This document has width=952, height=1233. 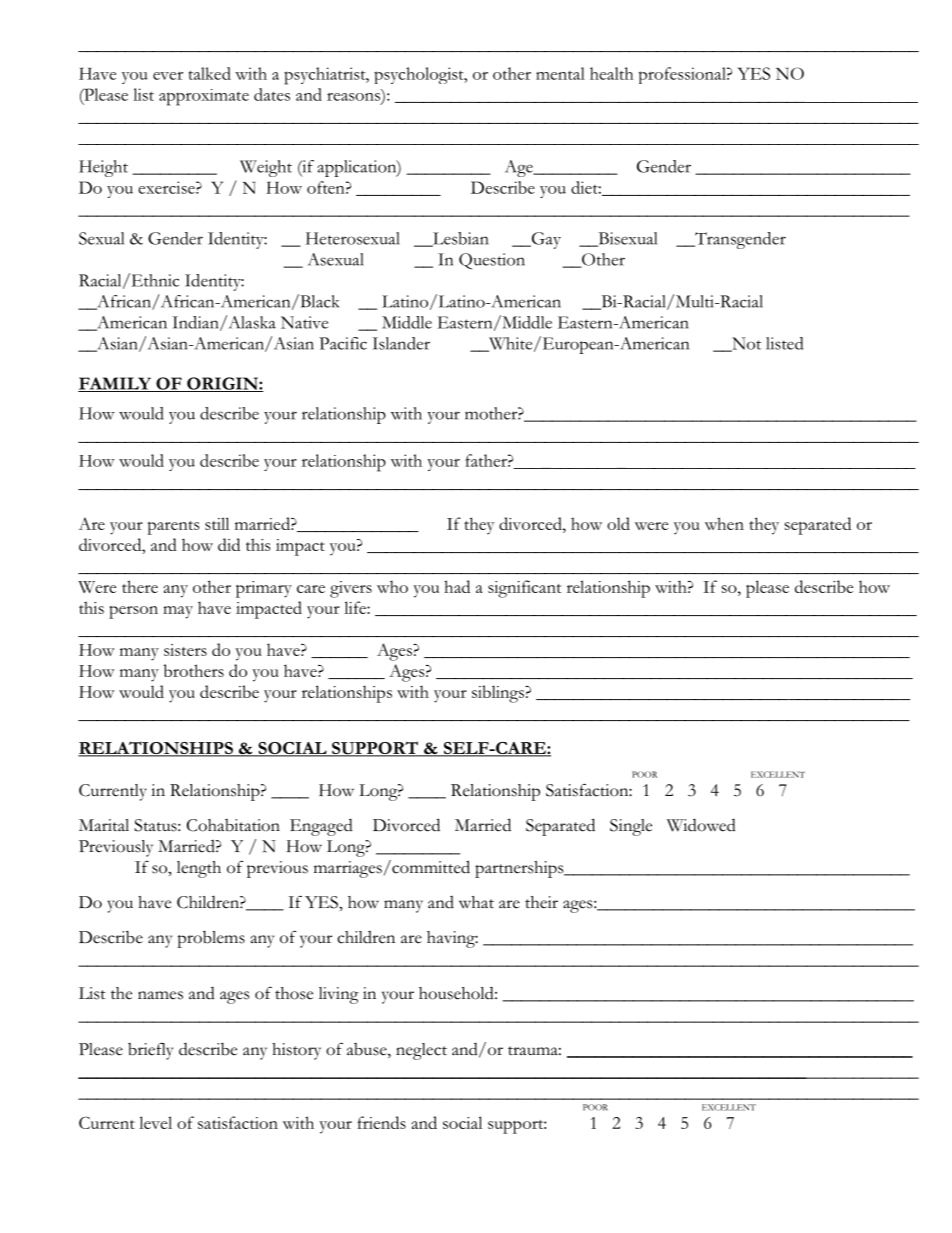 I want to click on level, so click(x=155, y=1122).
